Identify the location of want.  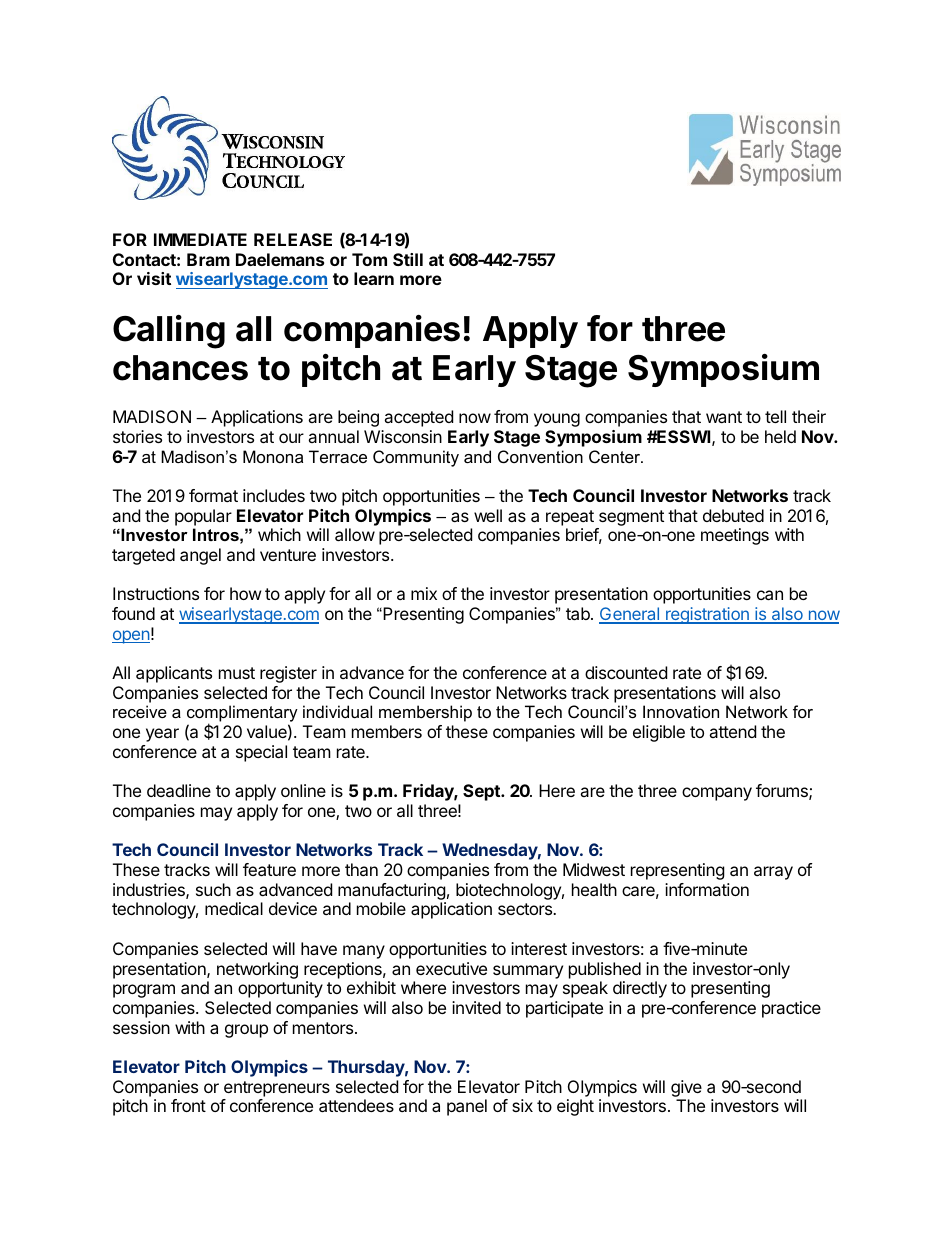
(724, 417).
